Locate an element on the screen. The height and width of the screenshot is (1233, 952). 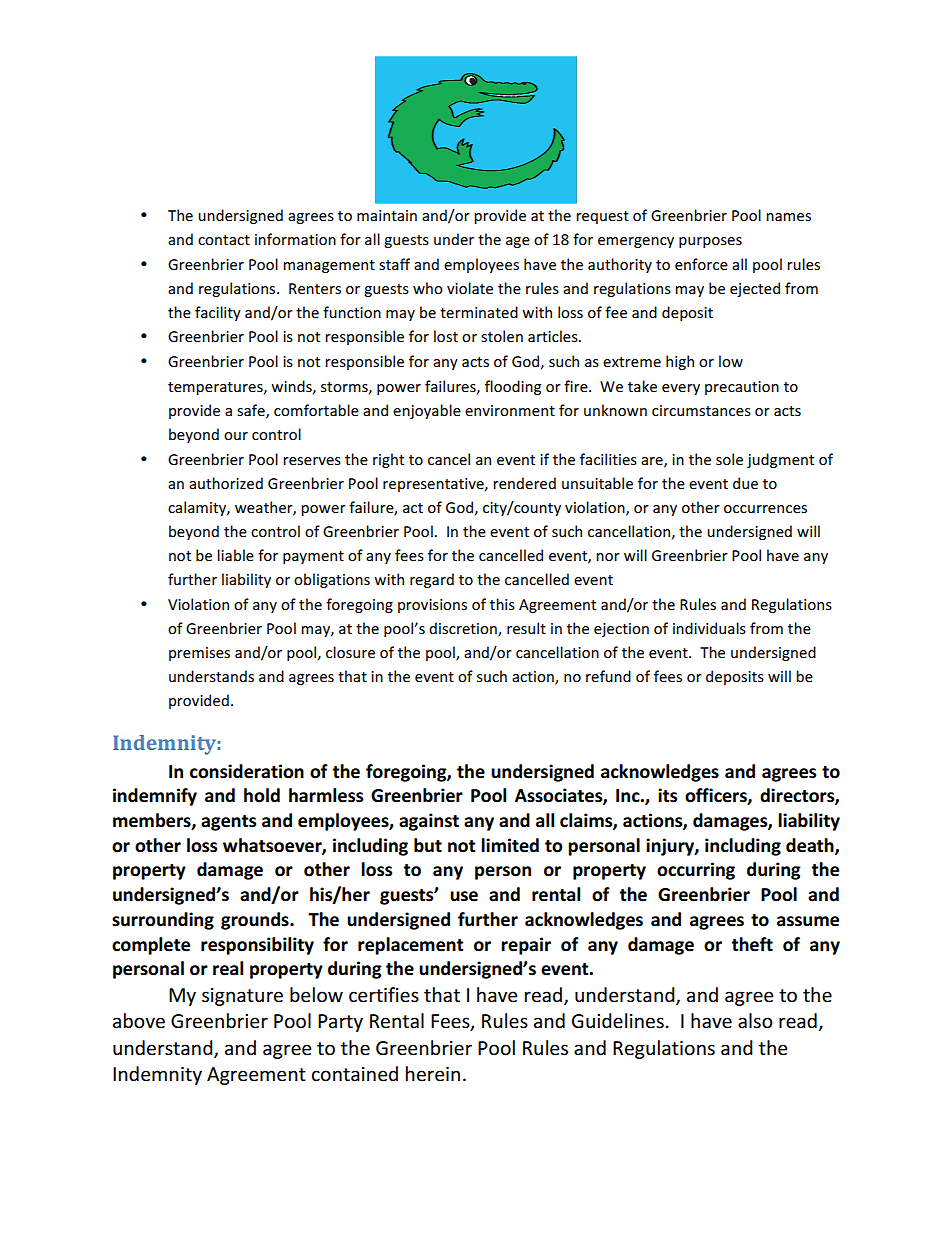
consideration is located at coordinates (247, 771).
